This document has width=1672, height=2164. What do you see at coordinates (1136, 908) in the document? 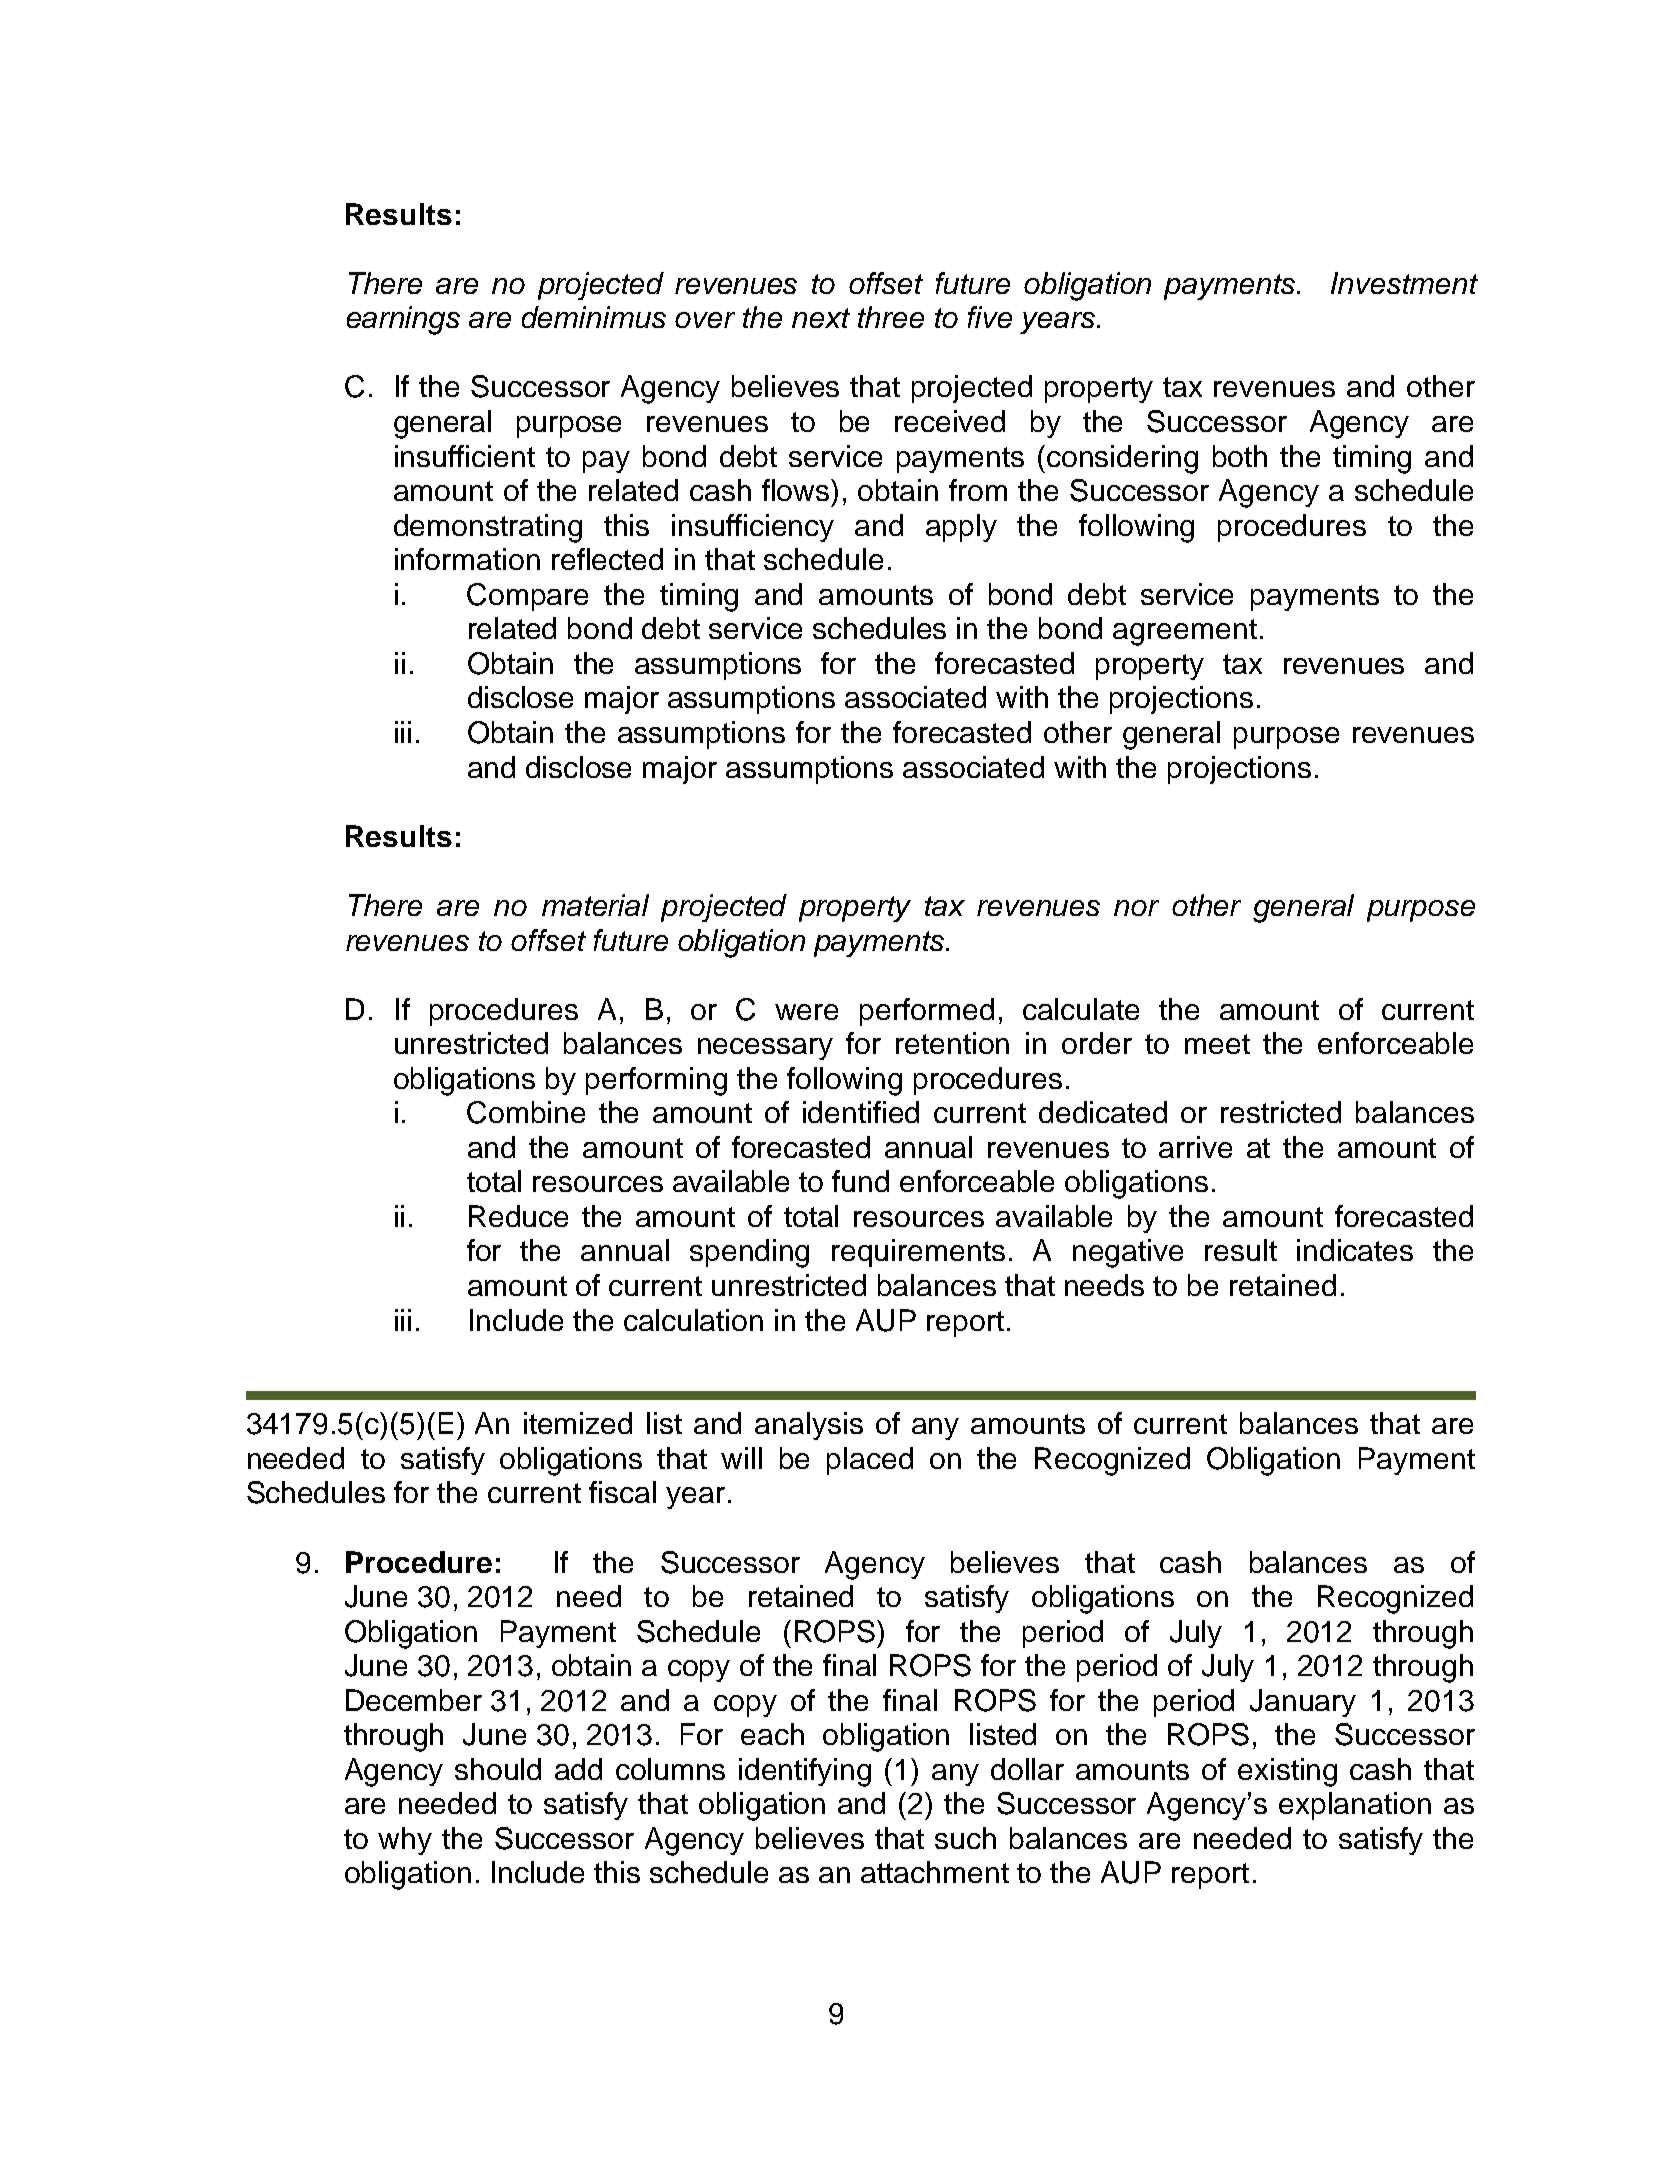
I see `nor` at bounding box center [1136, 908].
